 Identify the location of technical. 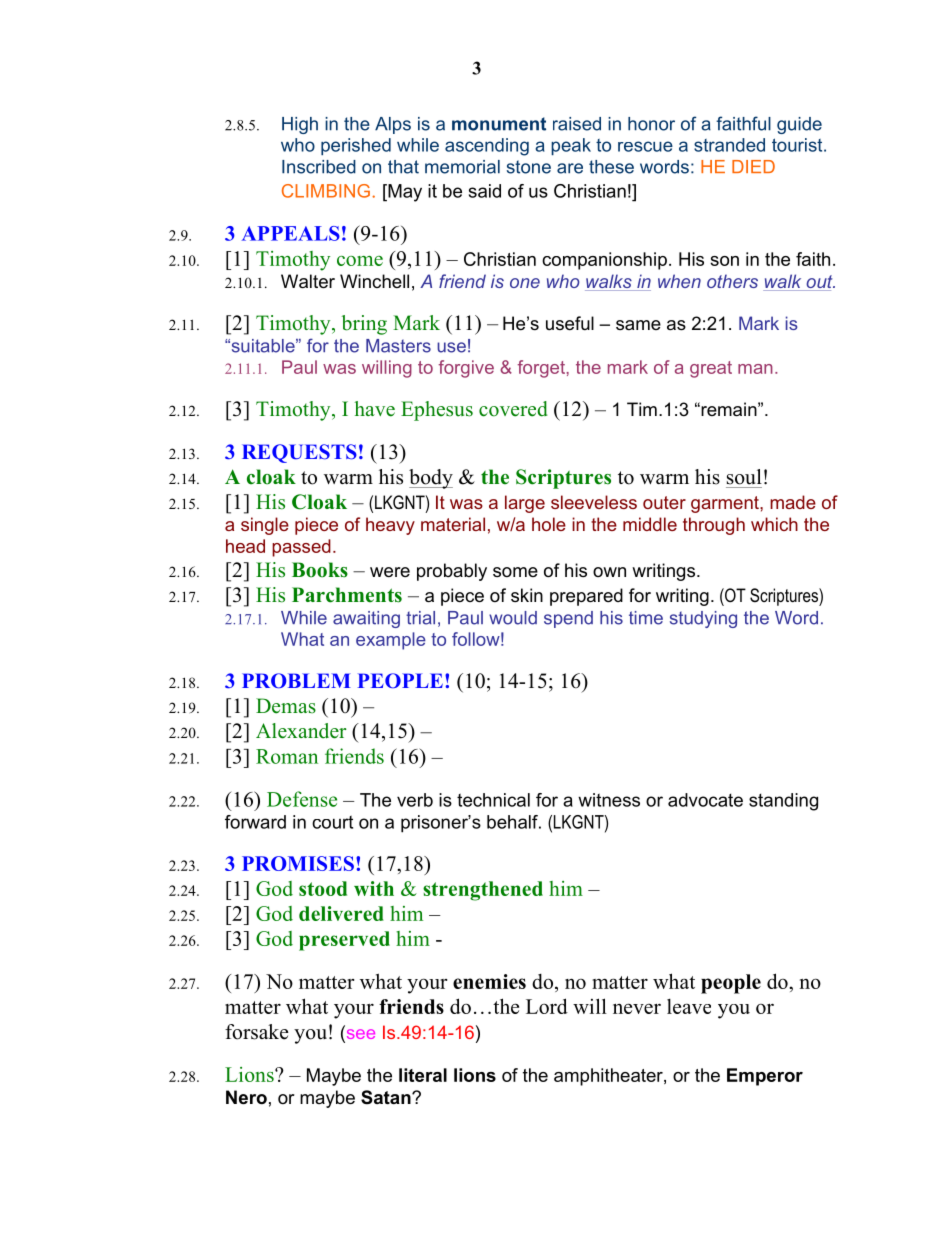
(493, 800).
